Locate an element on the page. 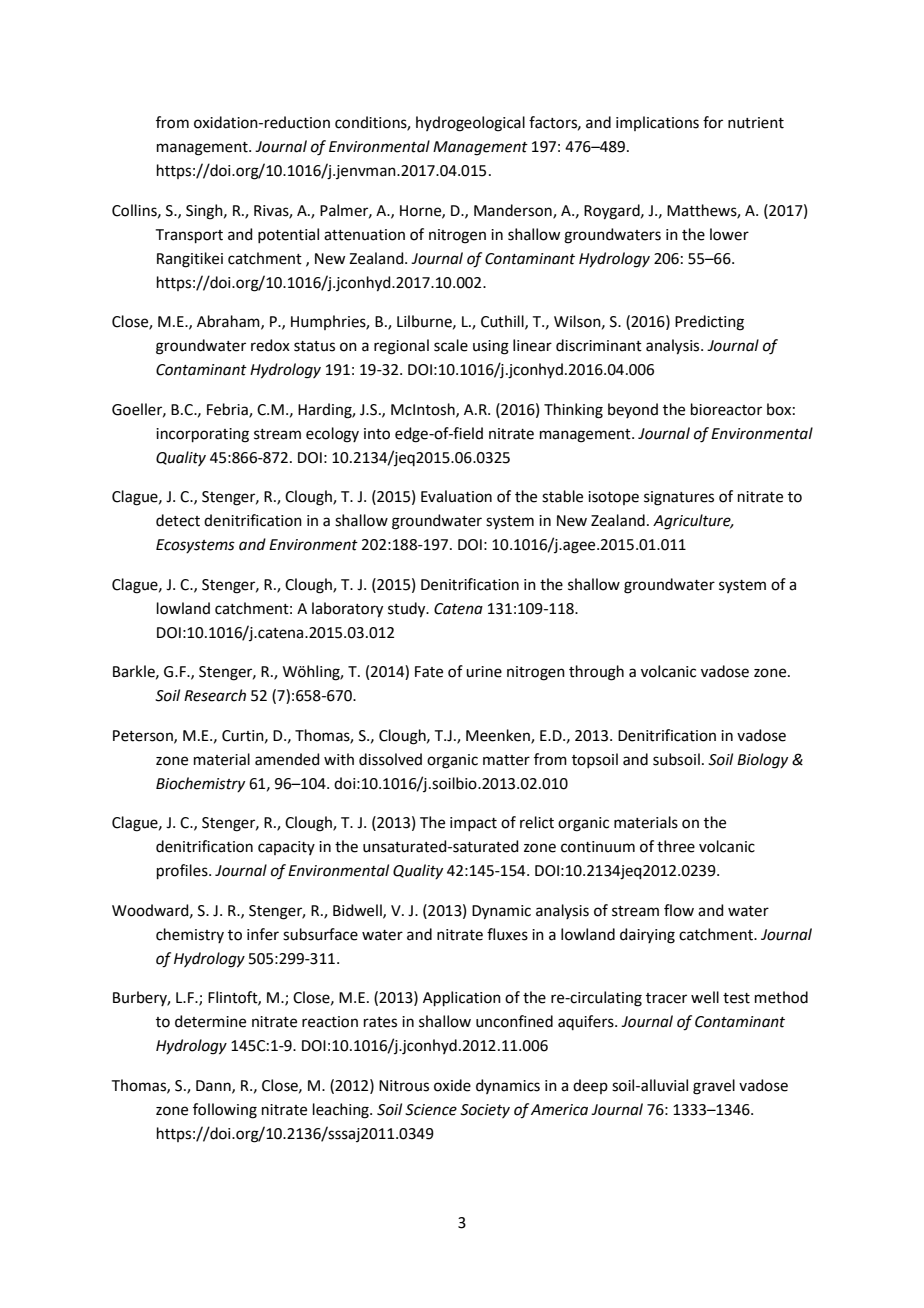 The image size is (924, 1308). for is located at coordinates (713, 122).
